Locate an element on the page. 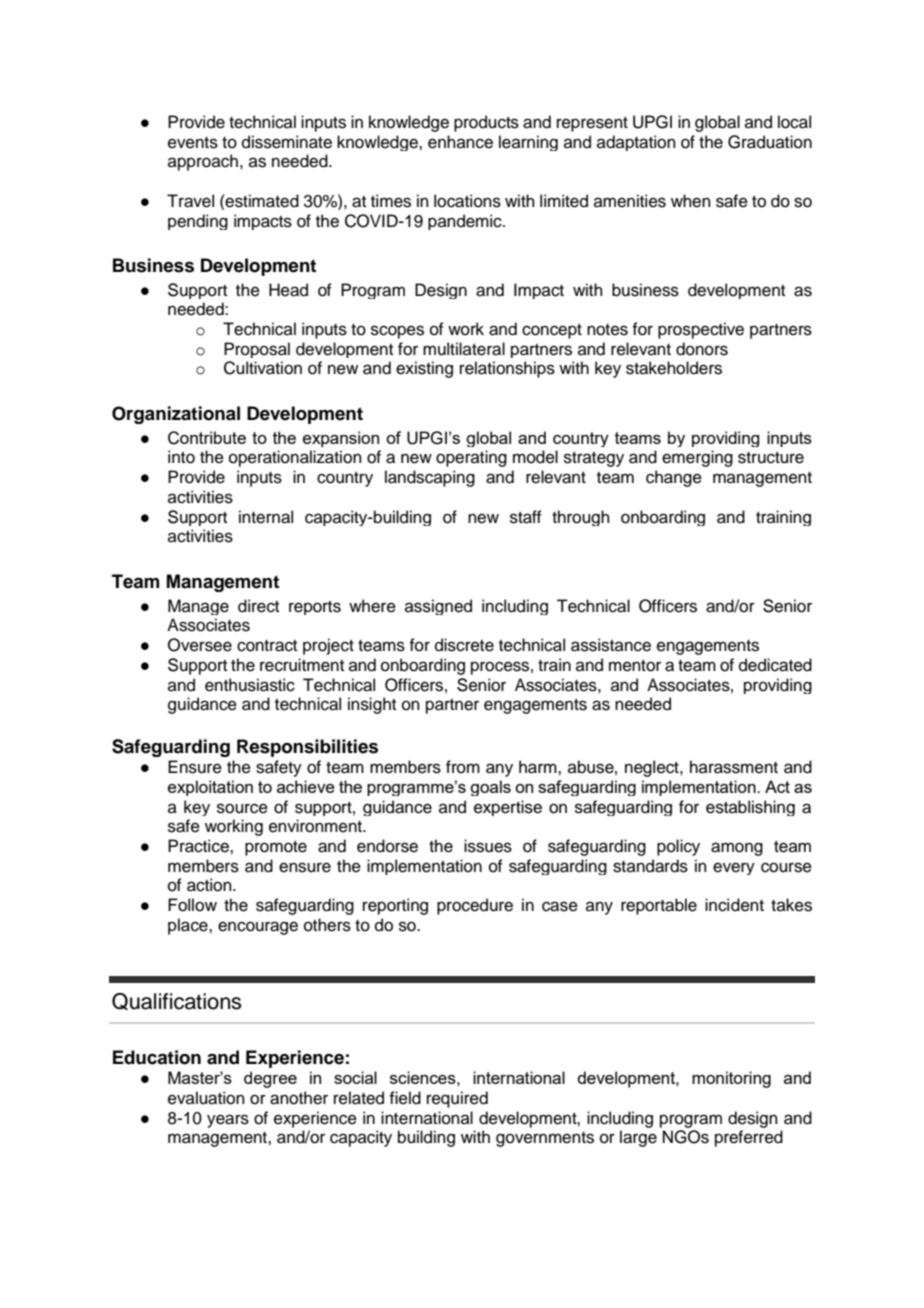 This image has height=1308, width=924. Graduation is located at coordinates (770, 142).
